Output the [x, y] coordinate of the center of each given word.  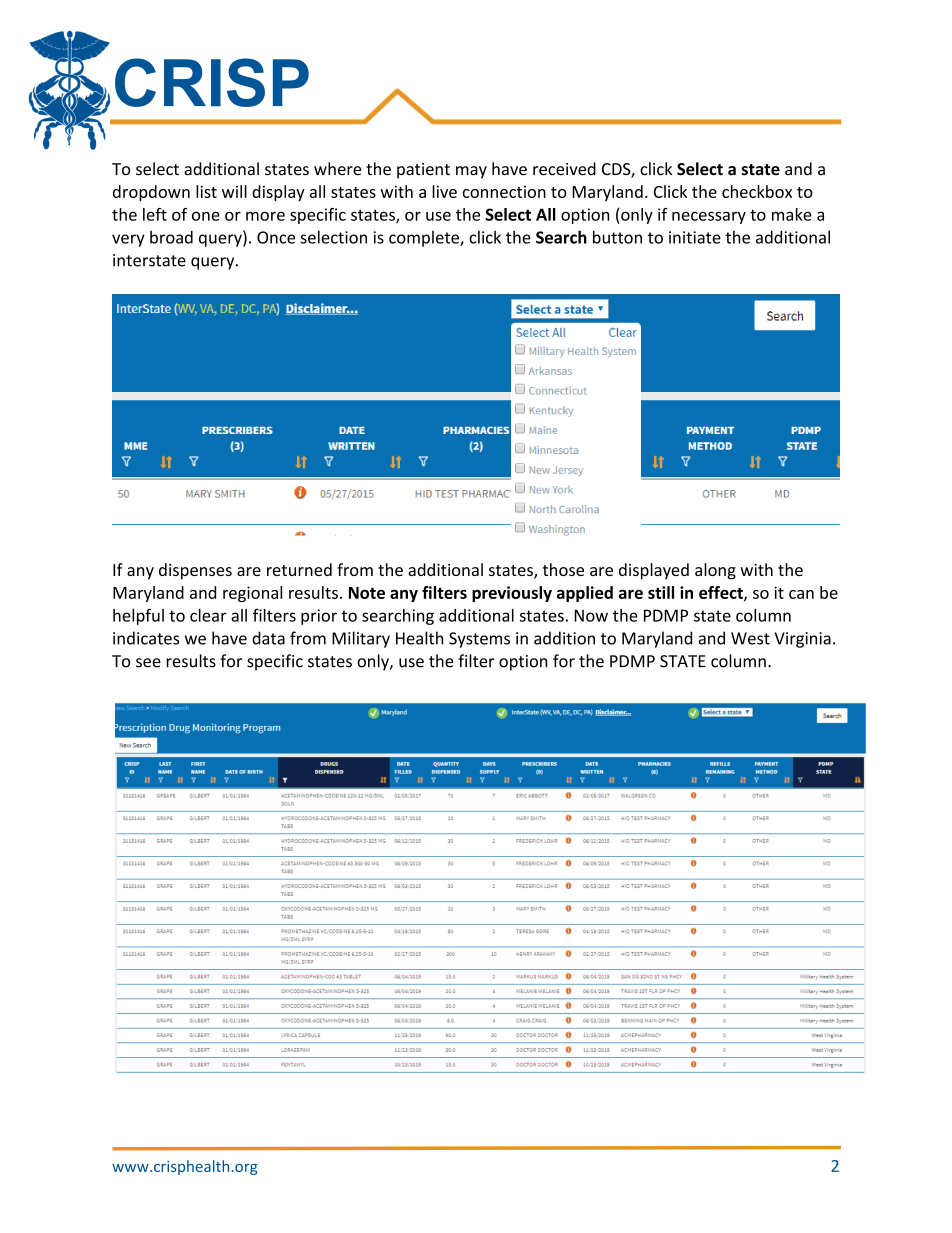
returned [299, 569]
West [750, 638]
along [715, 571]
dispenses [195, 571]
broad [171, 237]
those [563, 569]
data [268, 638]
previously [512, 594]
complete [425, 238]
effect [722, 593]
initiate [695, 237]
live [444, 191]
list [206, 191]
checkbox [757, 191]
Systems [479, 640]
